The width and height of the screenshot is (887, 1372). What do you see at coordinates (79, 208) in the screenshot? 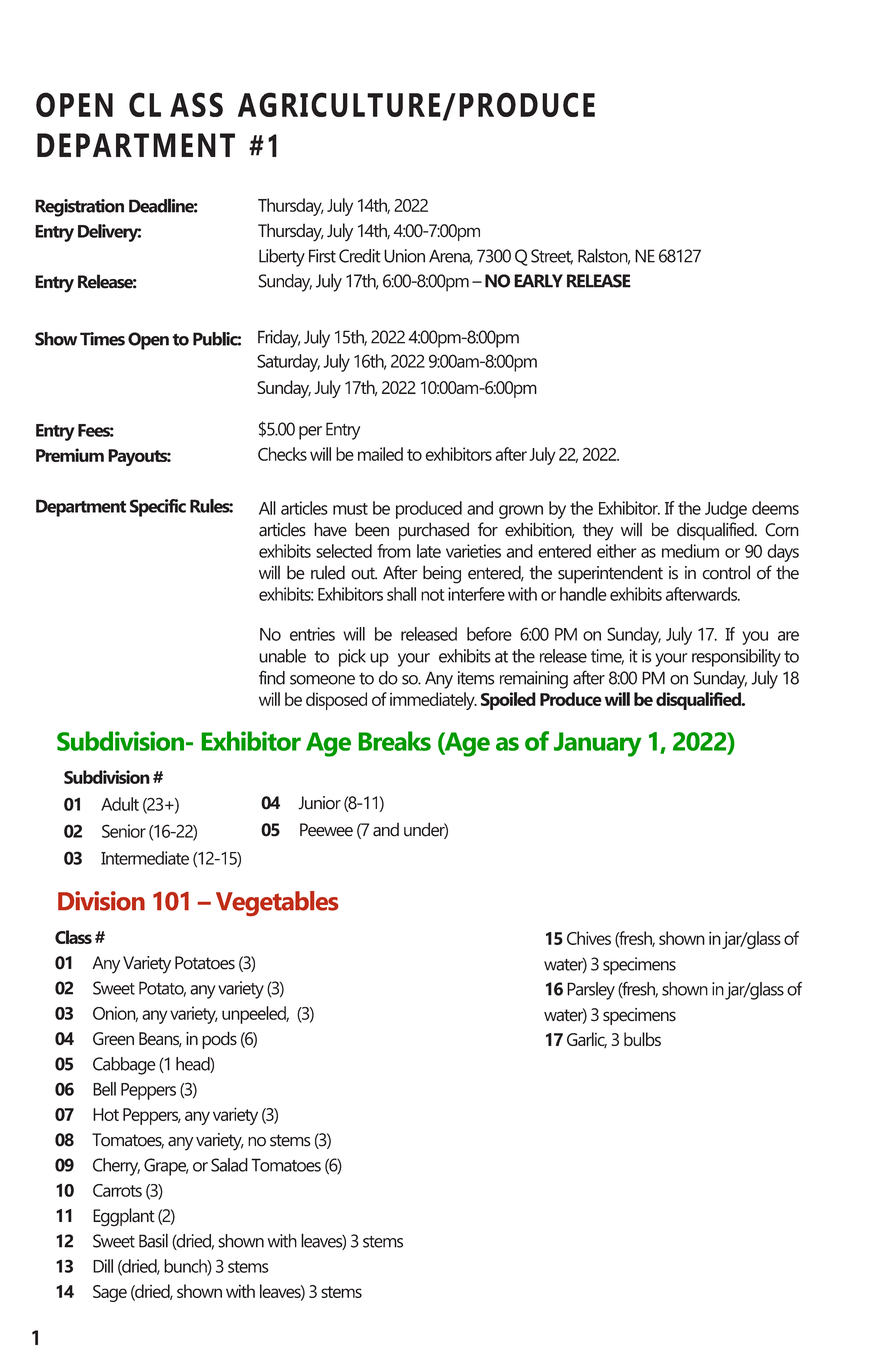
I see `Registration` at bounding box center [79, 208].
